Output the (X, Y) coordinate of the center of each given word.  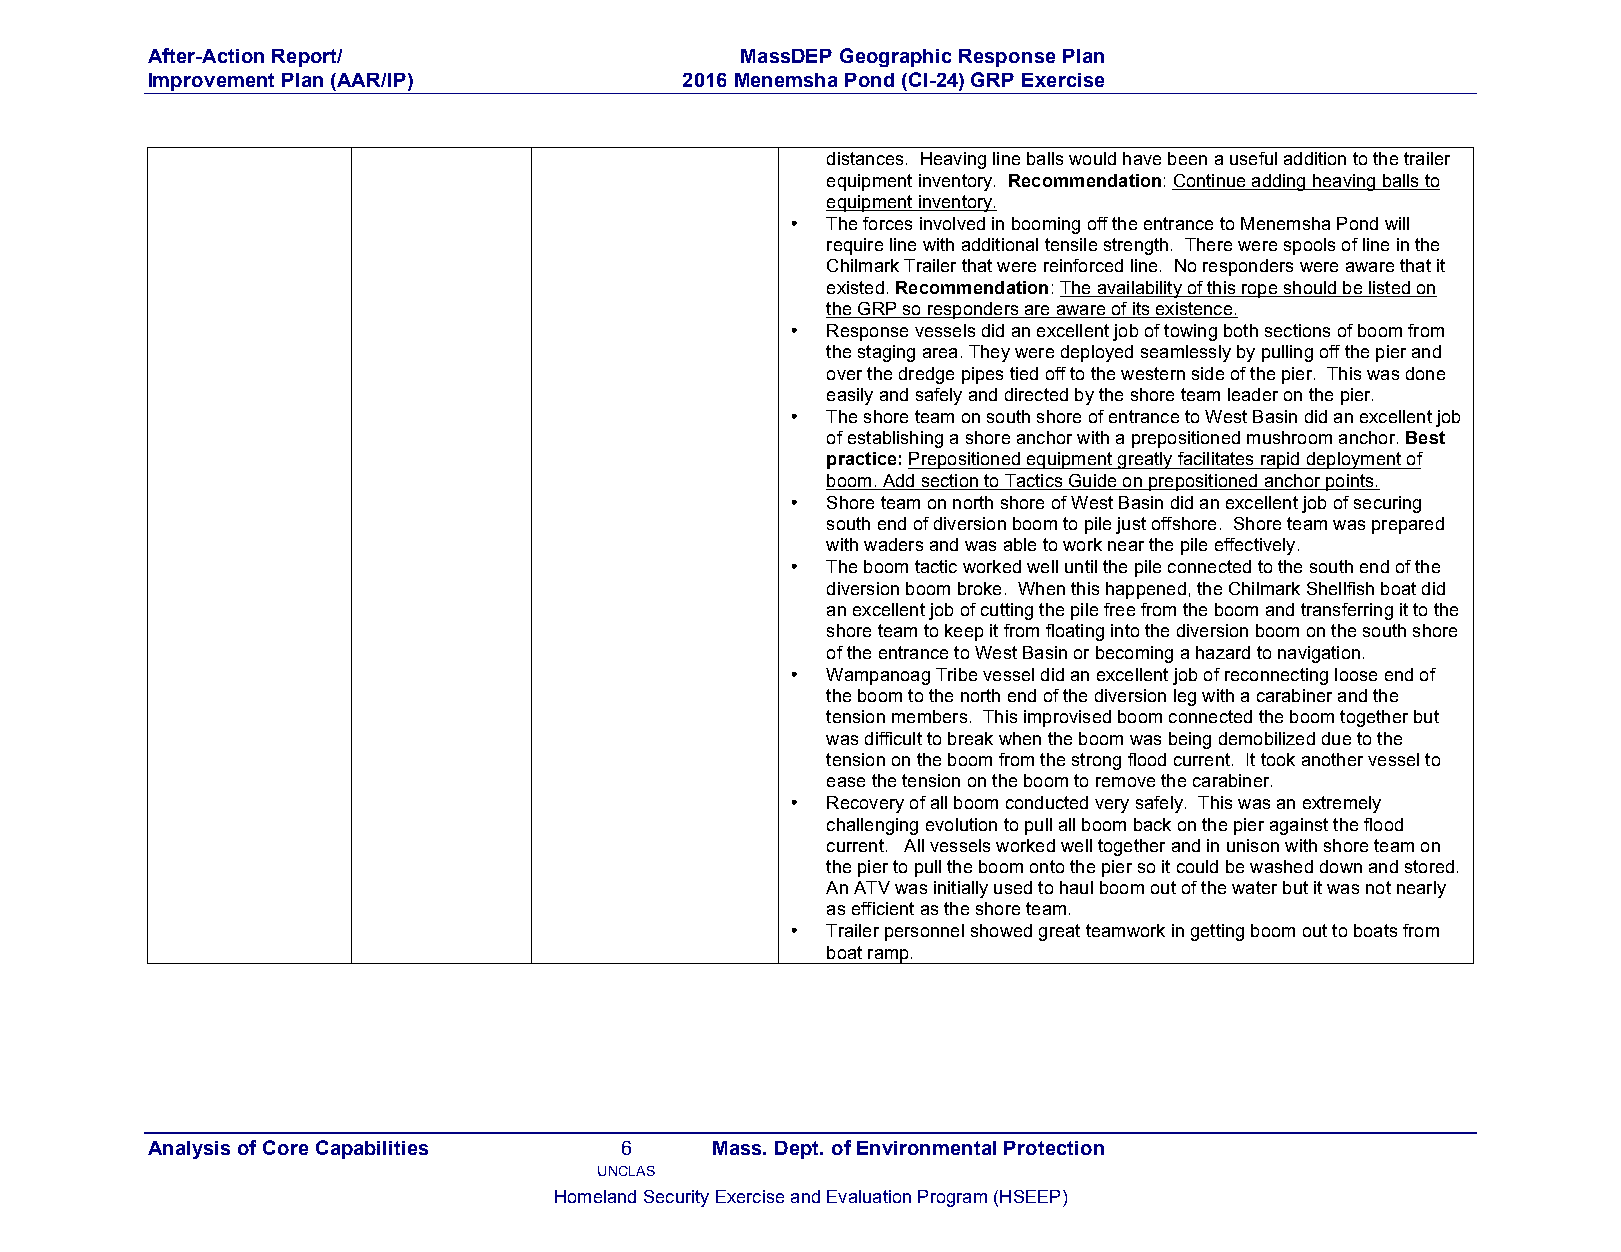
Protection (1054, 1148)
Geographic (895, 57)
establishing (895, 439)
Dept (798, 1150)
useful (1253, 158)
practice (861, 460)
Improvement (211, 82)
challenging (872, 826)
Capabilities (372, 1149)
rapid (1280, 460)
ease (846, 782)
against (1299, 826)
